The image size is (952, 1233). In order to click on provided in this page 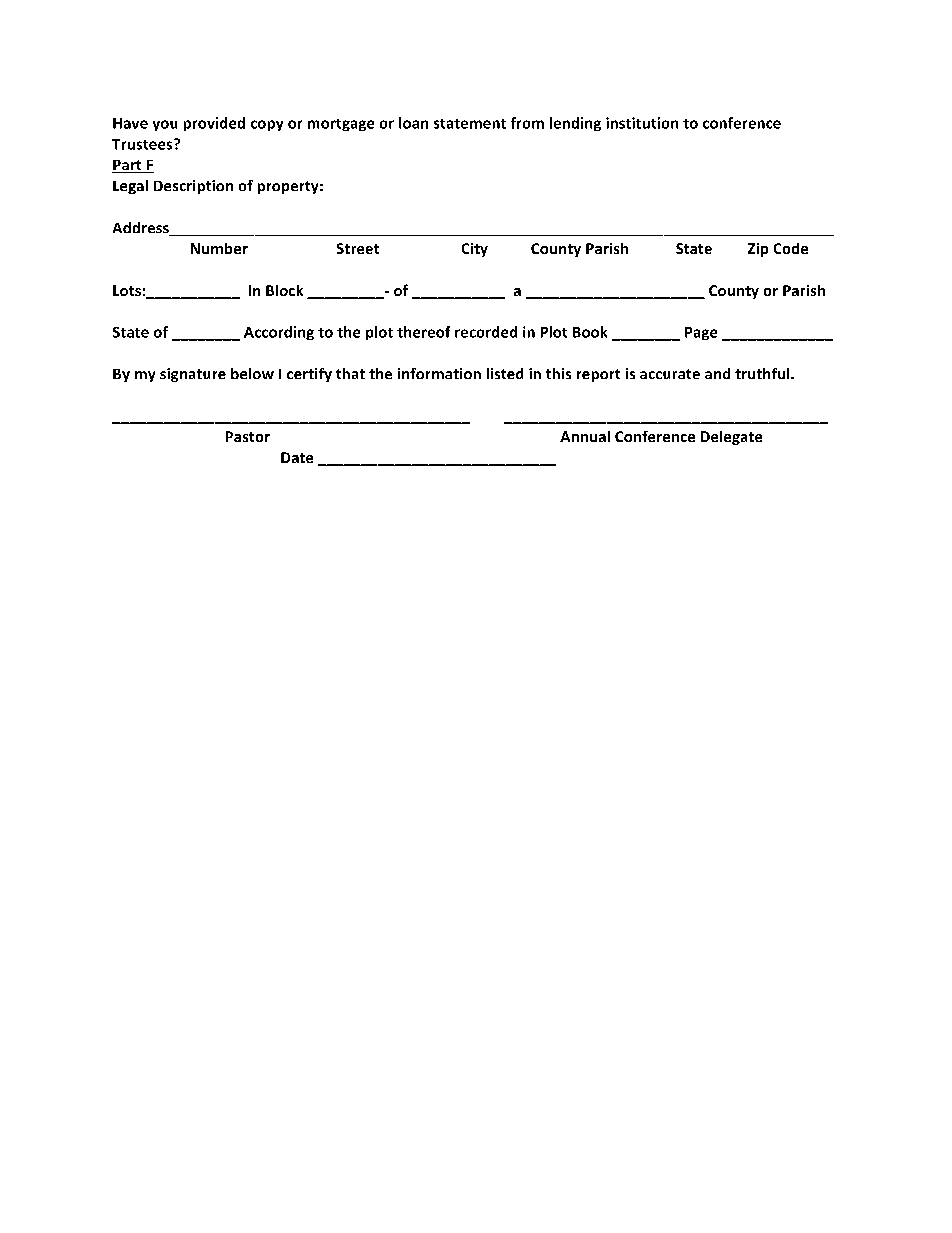, I will do `click(214, 124)`.
